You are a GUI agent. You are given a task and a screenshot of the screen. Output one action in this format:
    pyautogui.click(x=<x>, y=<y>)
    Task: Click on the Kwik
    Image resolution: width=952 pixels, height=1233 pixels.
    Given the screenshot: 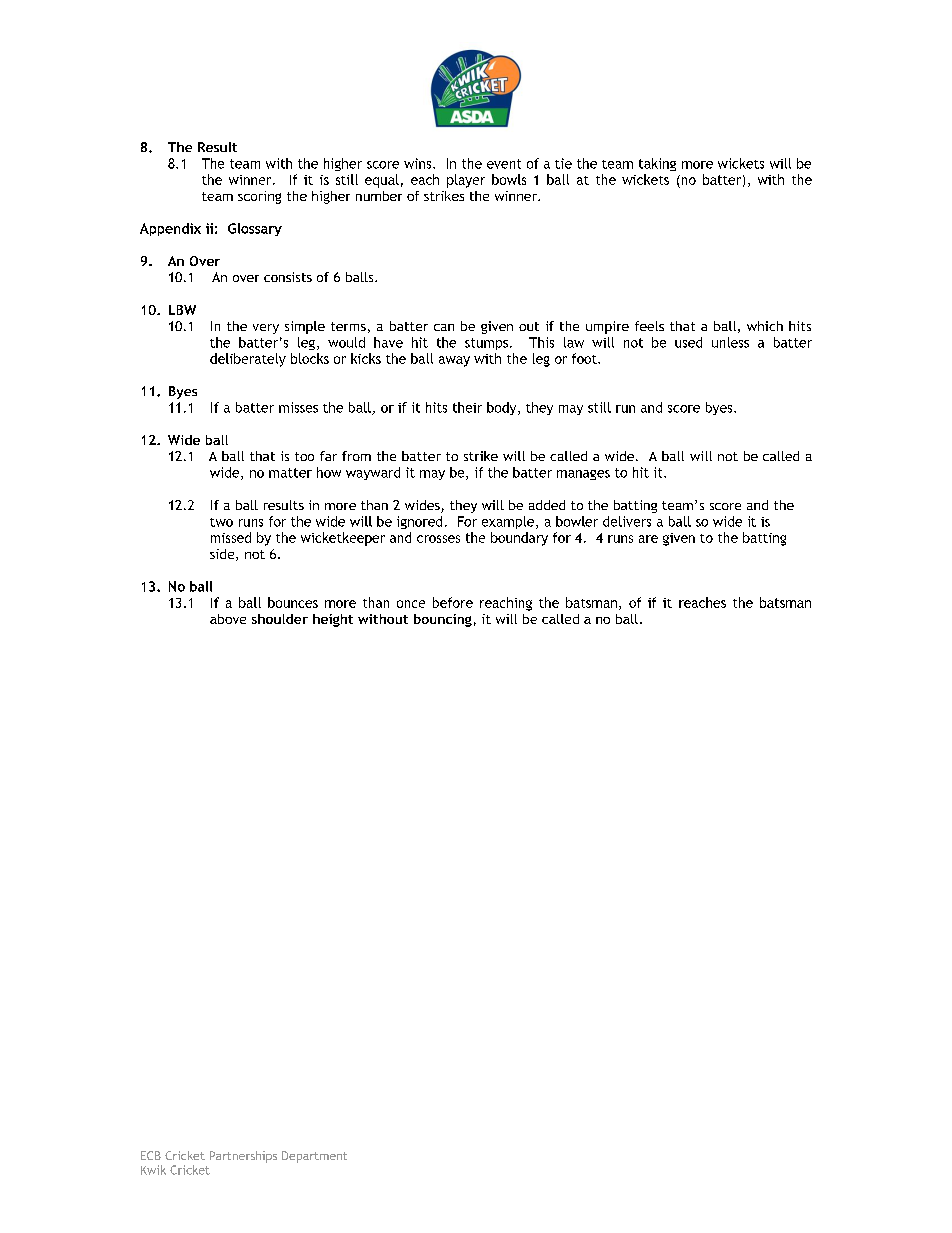 What is the action you would take?
    pyautogui.click(x=153, y=1170)
